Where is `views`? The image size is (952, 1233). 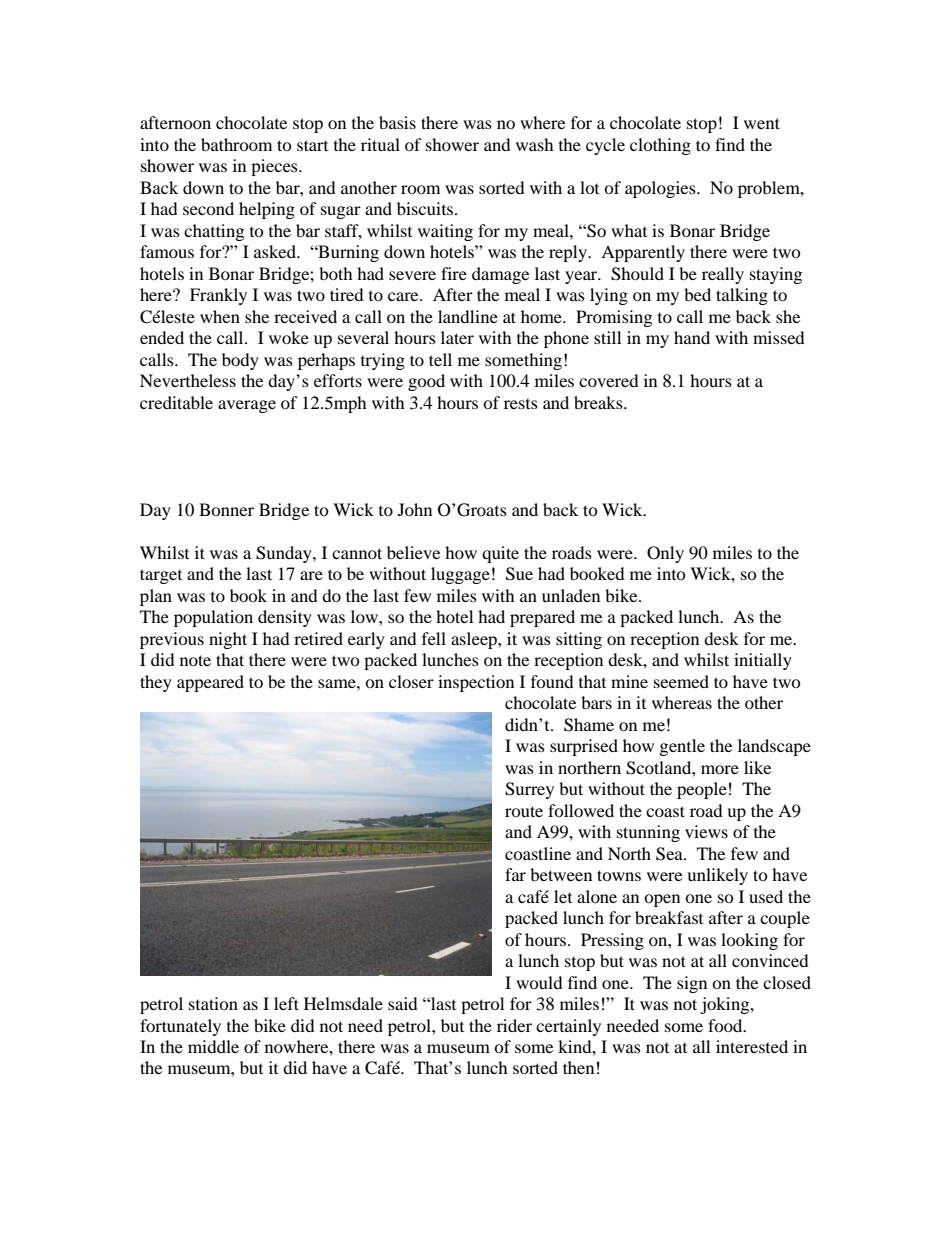
views is located at coordinates (706, 831).
